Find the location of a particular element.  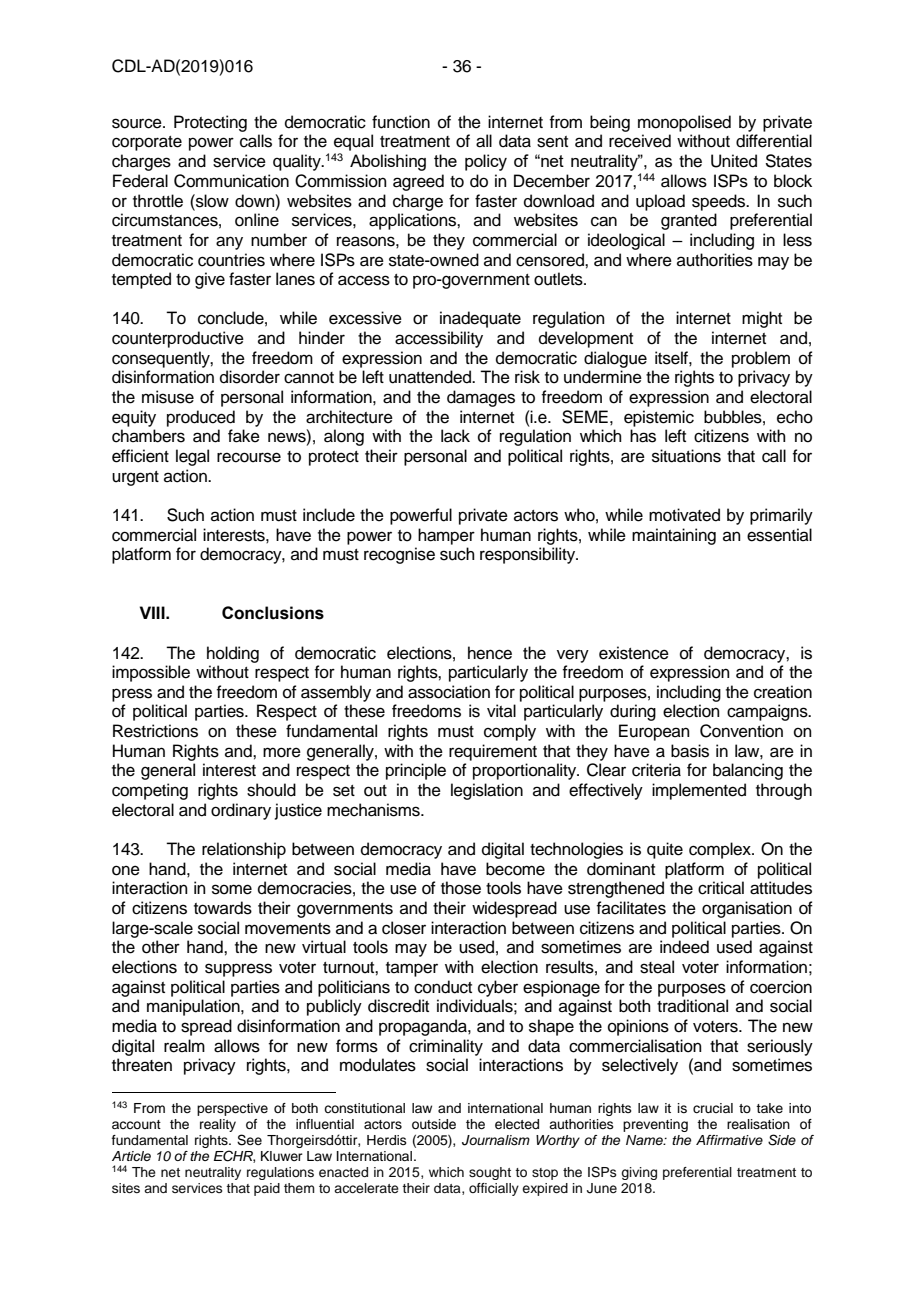

damages is located at coordinates (481, 398).
